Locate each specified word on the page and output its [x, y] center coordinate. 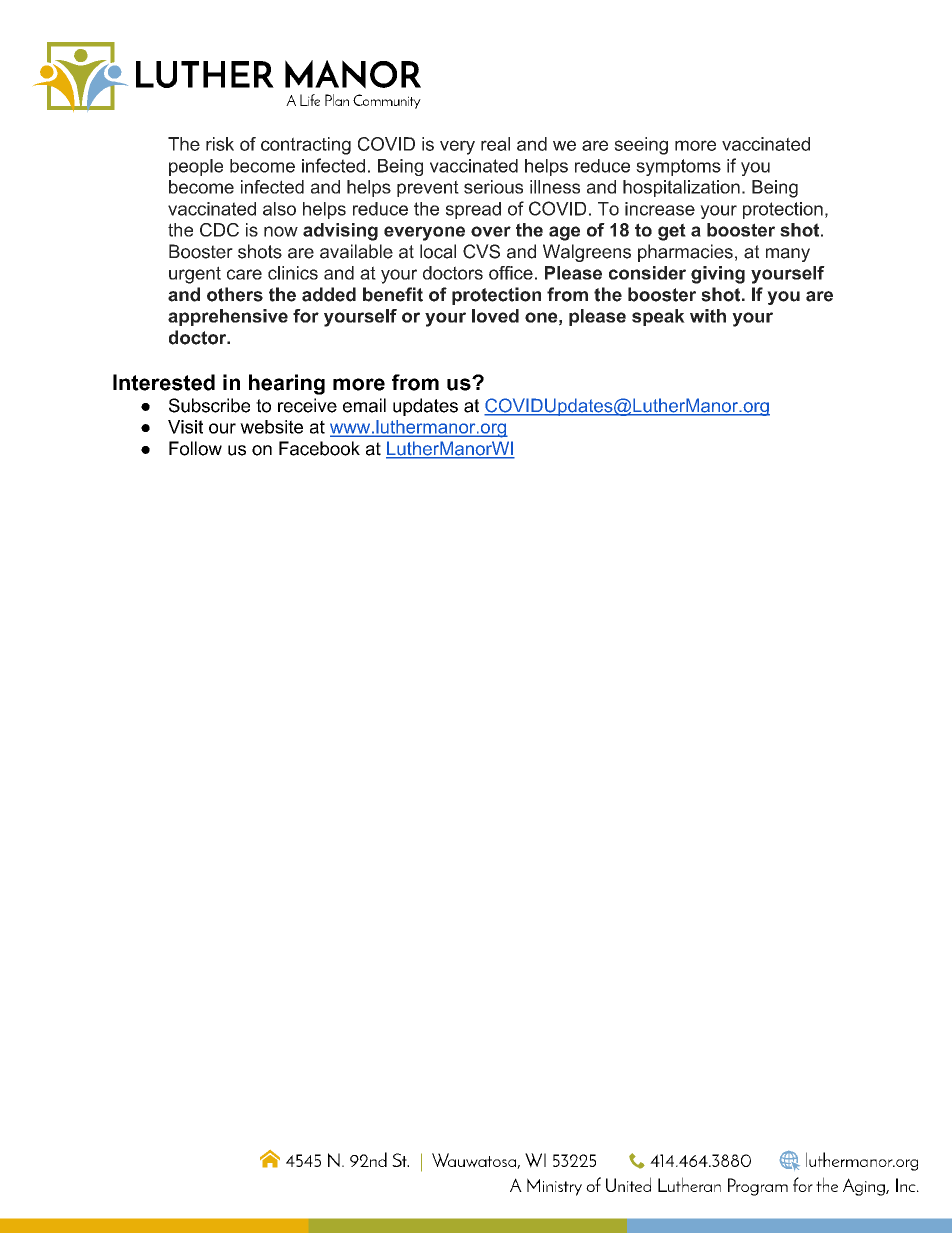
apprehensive [228, 317]
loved [495, 316]
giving [718, 275]
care [244, 274]
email [364, 405]
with [708, 316]
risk [220, 144]
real [495, 144]
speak [658, 317]
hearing [287, 384]
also [279, 209]
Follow [195, 448]
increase [660, 209]
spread [473, 210]
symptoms [678, 167]
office [511, 273]
